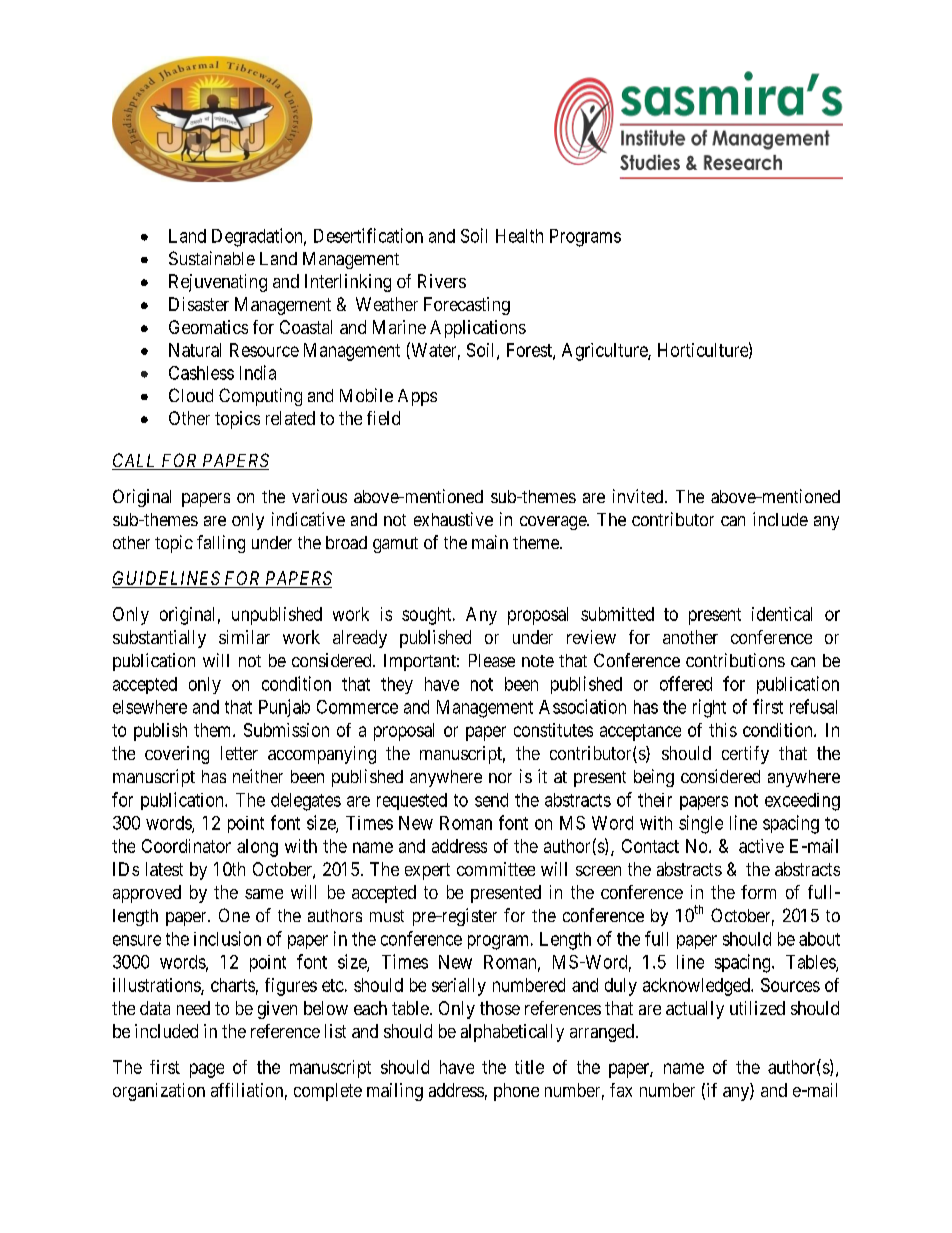 The height and width of the screenshot is (1233, 952). I want to click on form, so click(758, 892).
